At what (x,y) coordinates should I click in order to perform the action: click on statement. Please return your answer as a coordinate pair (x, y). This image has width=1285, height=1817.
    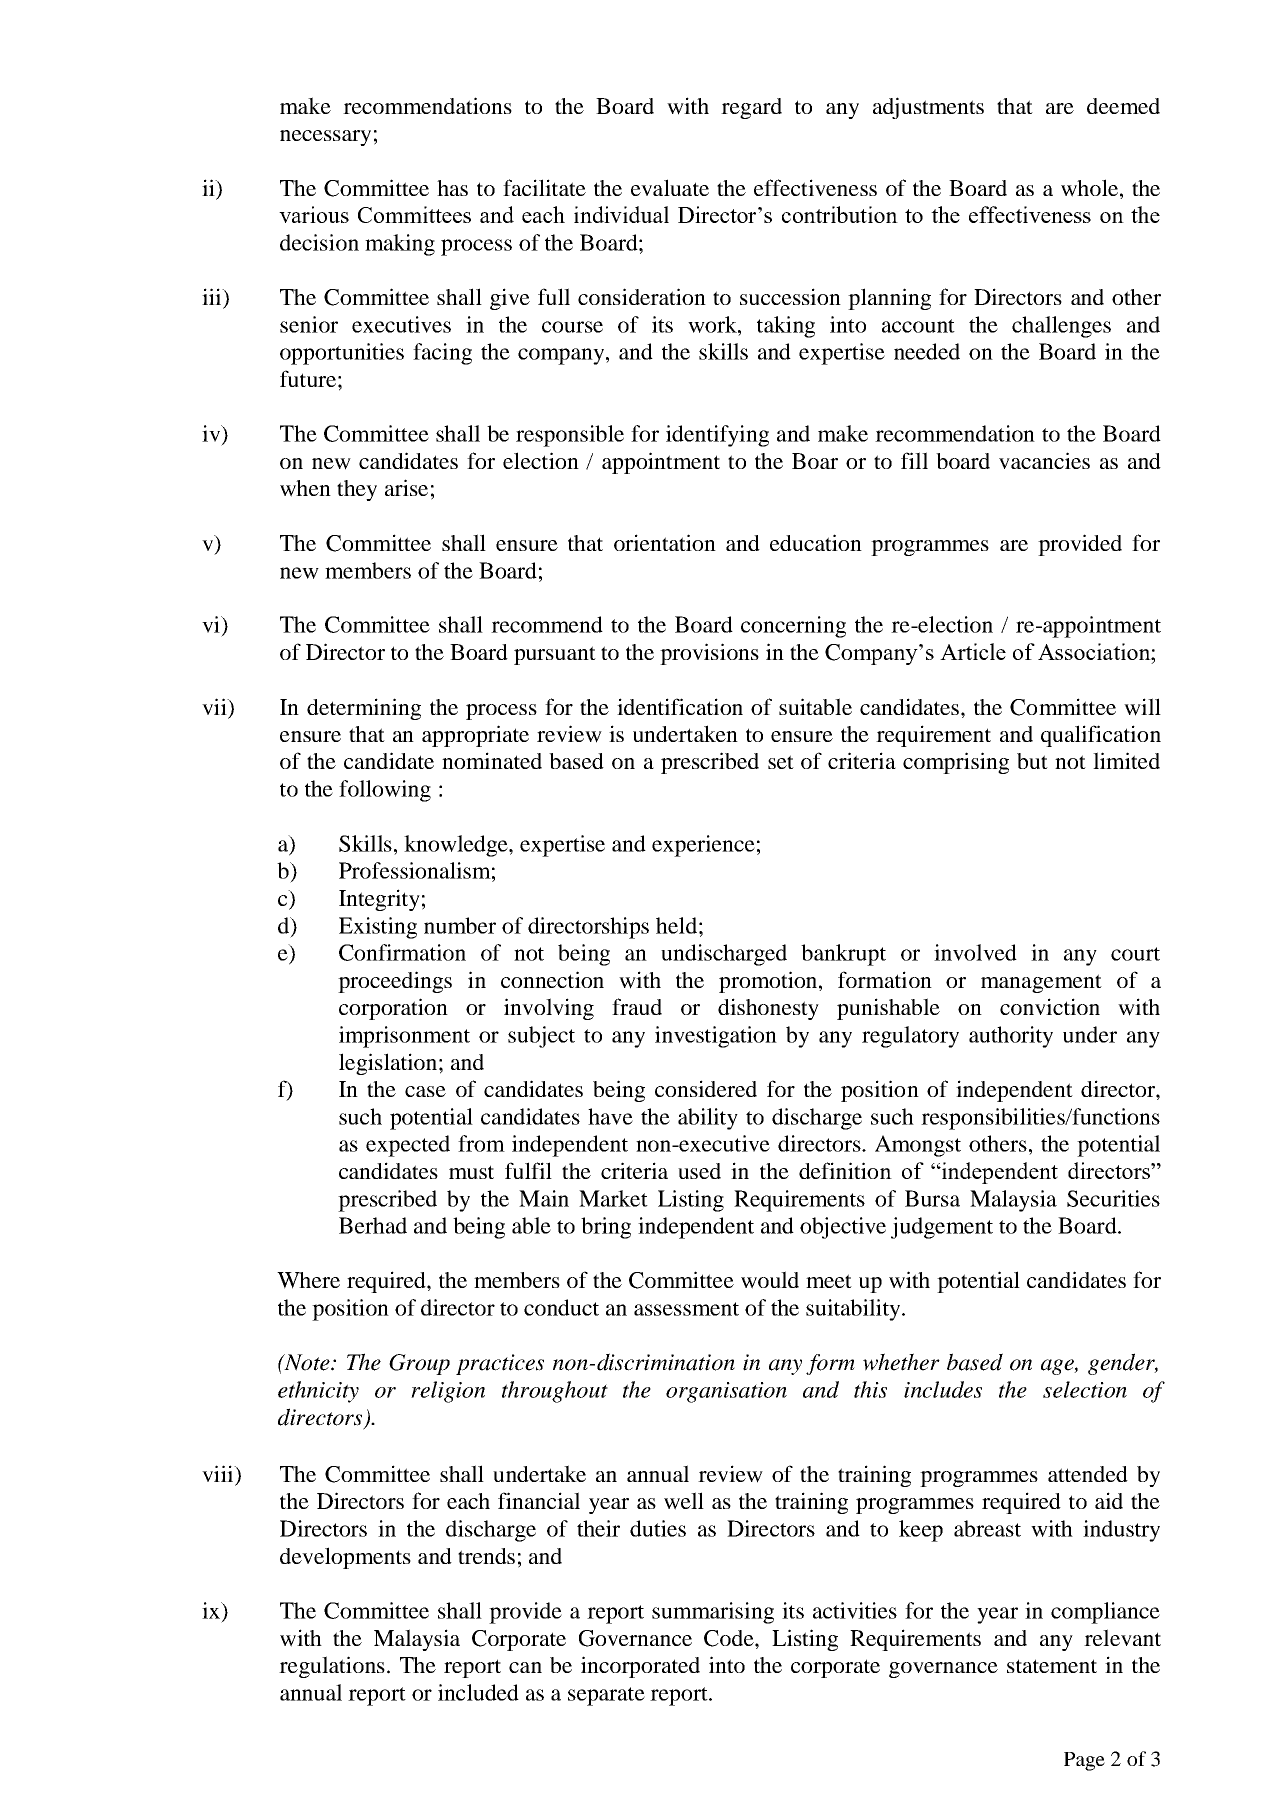
    Looking at the image, I should click on (1052, 1666).
